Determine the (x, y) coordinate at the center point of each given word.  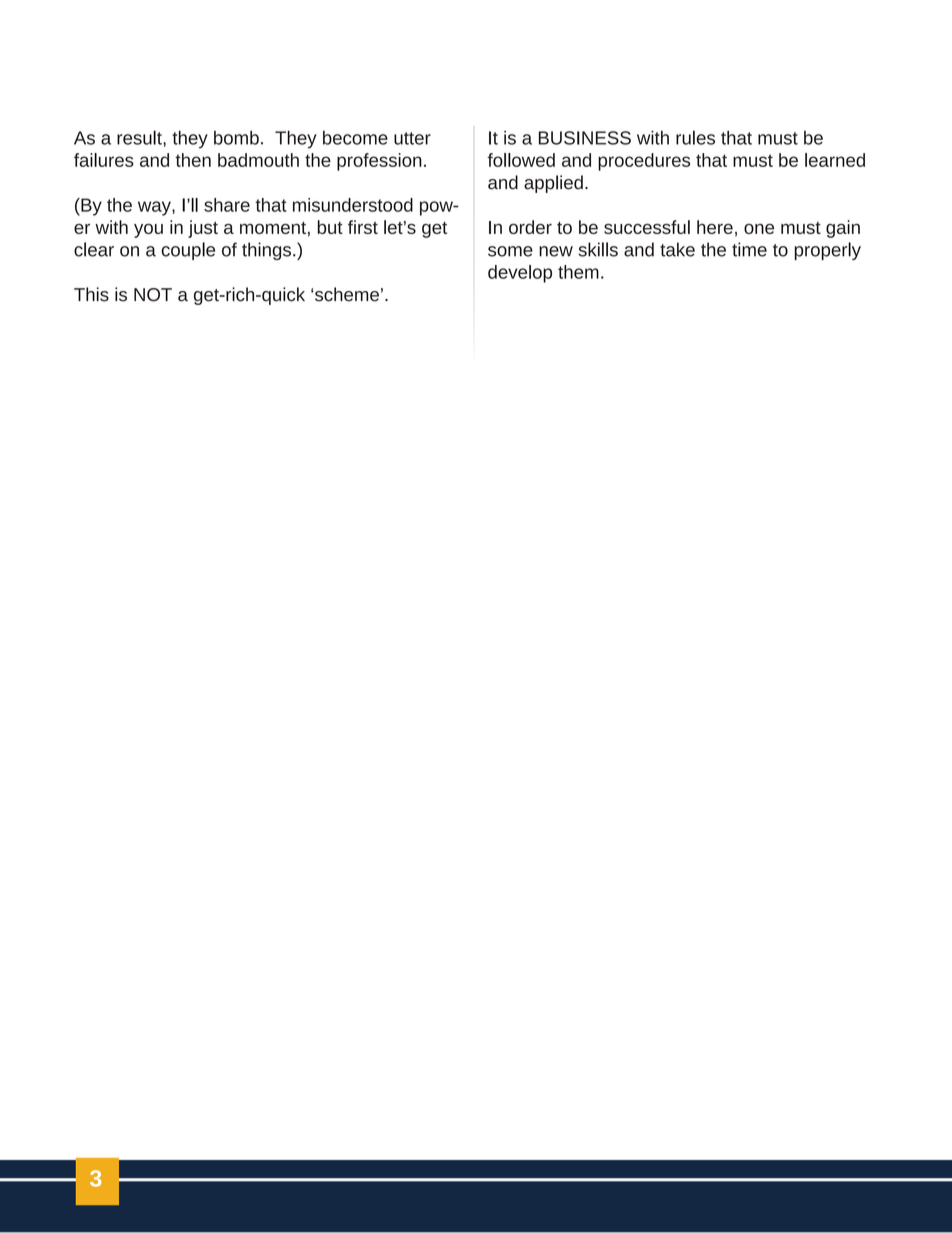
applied (553, 184)
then (193, 160)
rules (695, 137)
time (749, 249)
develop (520, 274)
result (140, 137)
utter (412, 138)
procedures (644, 162)
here (715, 227)
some (510, 251)
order (530, 227)
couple (188, 251)
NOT (153, 295)
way (155, 208)
